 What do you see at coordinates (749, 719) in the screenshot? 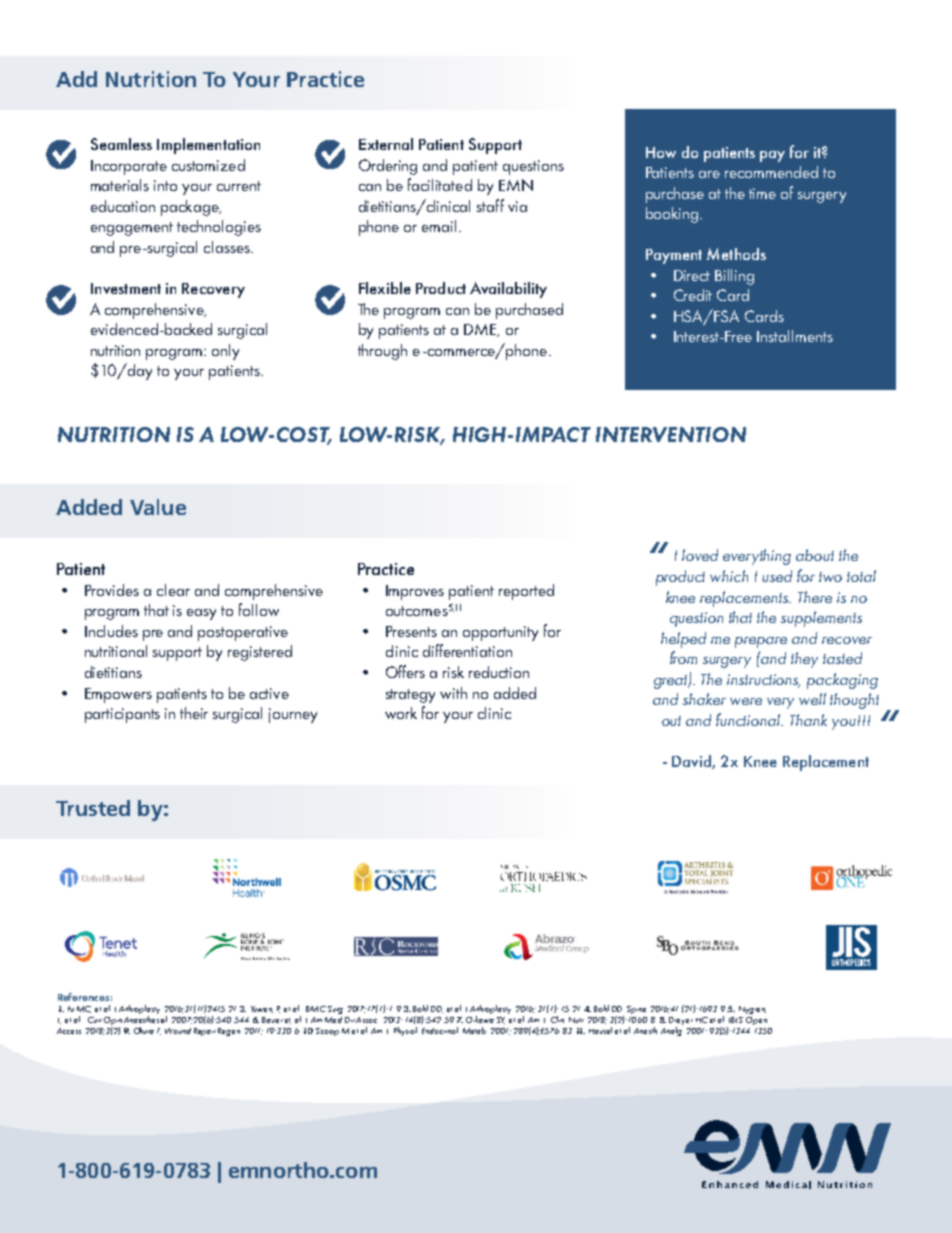
I see `functional` at bounding box center [749, 719].
